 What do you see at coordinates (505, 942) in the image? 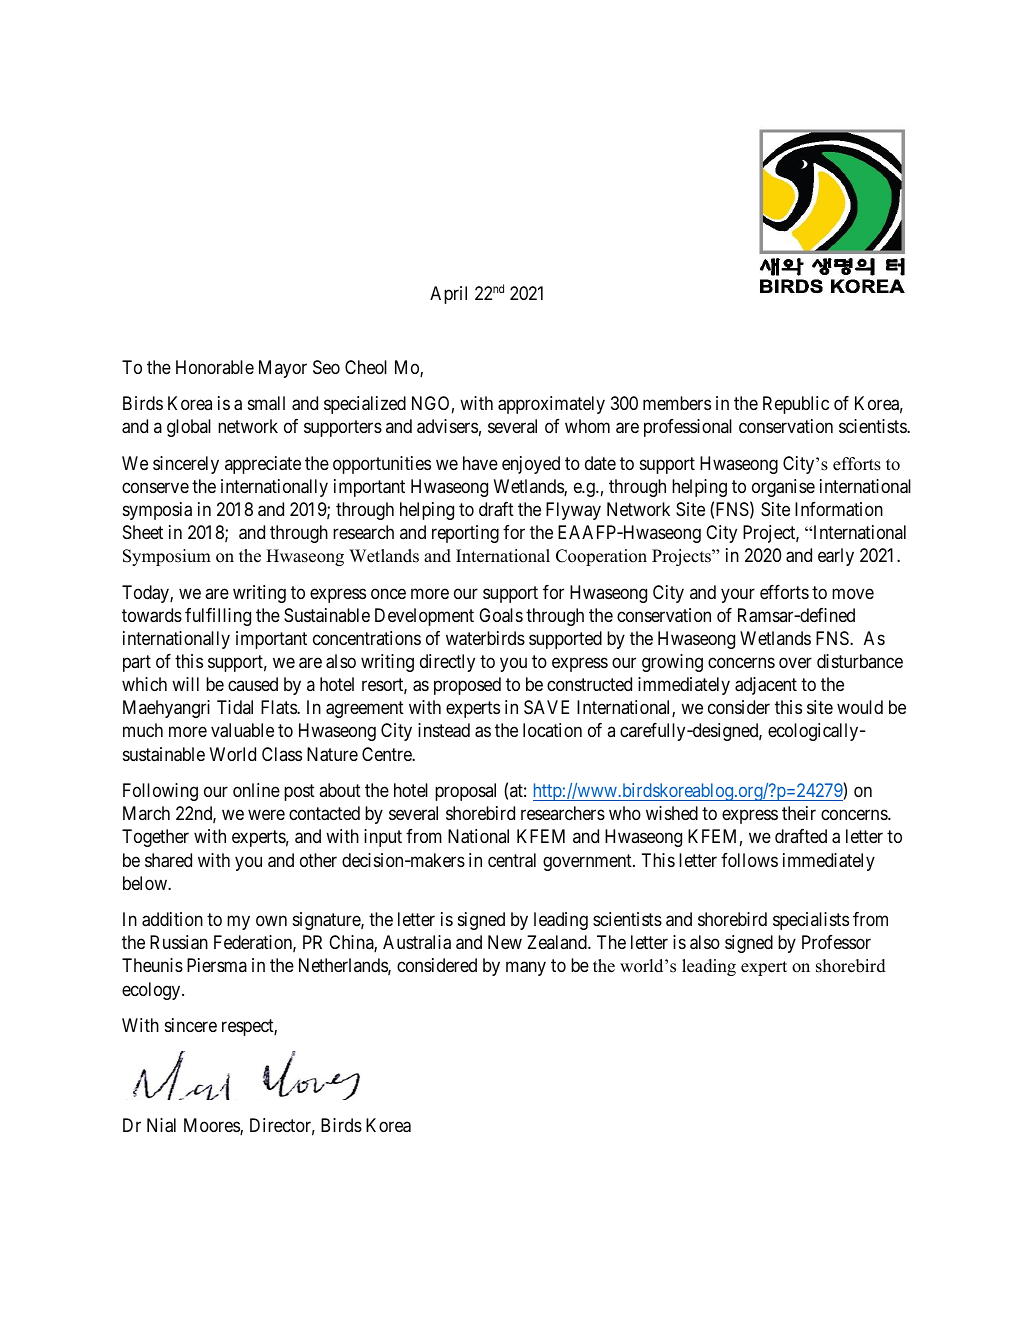
I see `New` at bounding box center [505, 942].
